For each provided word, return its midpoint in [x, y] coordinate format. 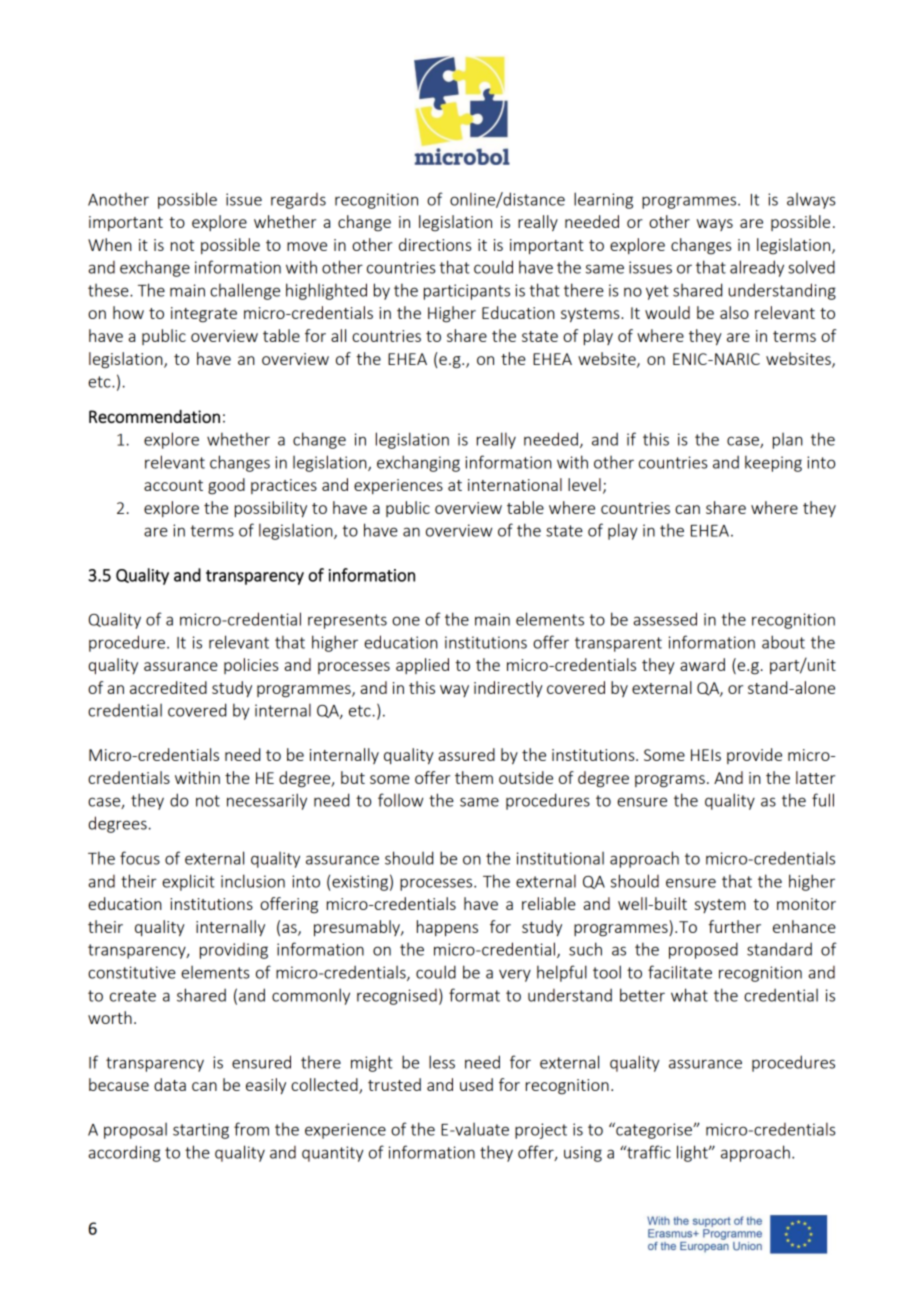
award [702, 664]
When [110, 244]
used [476, 1084]
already [757, 268]
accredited [168, 687]
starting [201, 1131]
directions [435, 244]
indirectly [508, 689]
